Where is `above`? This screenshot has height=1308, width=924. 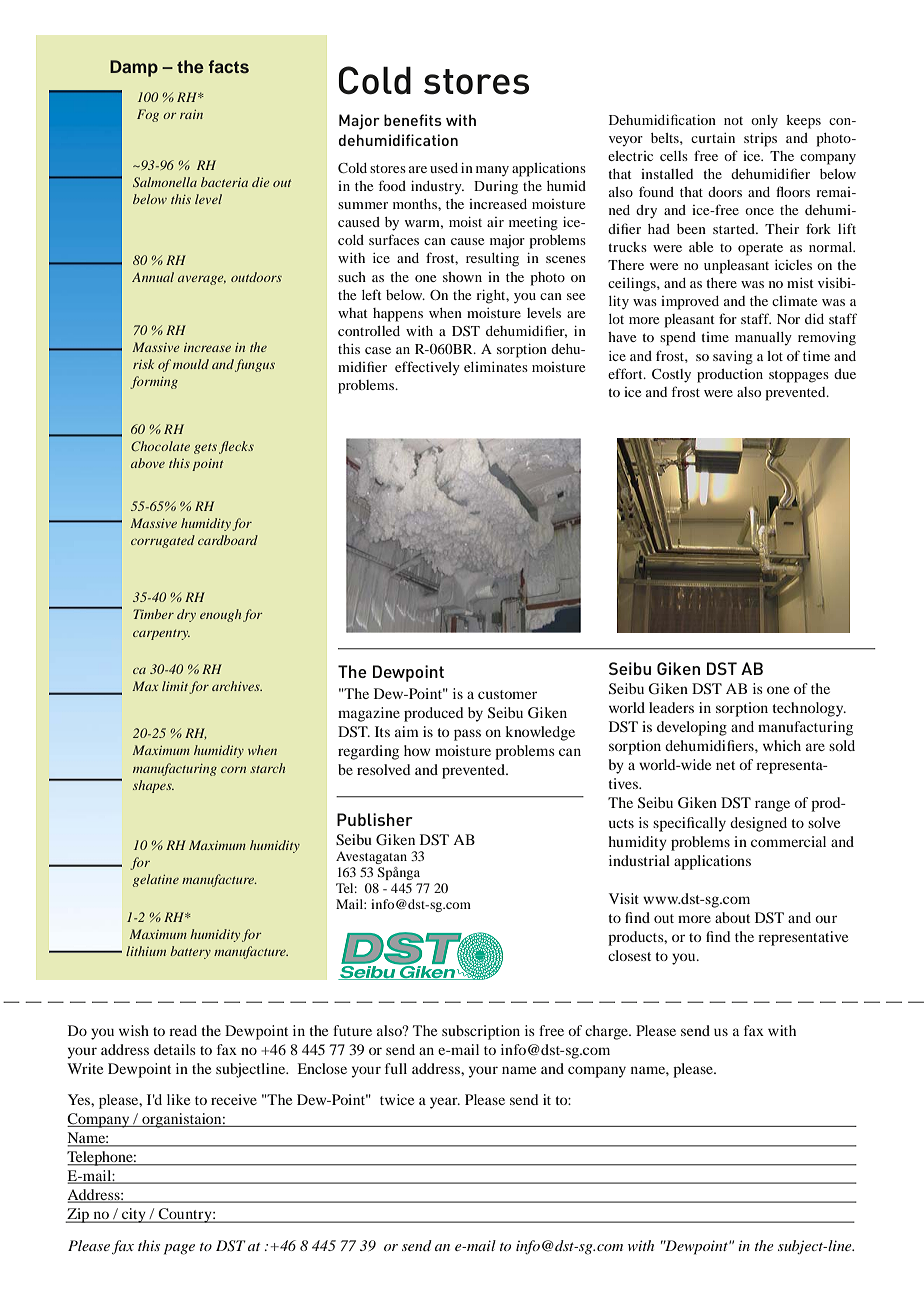 above is located at coordinates (148, 463).
